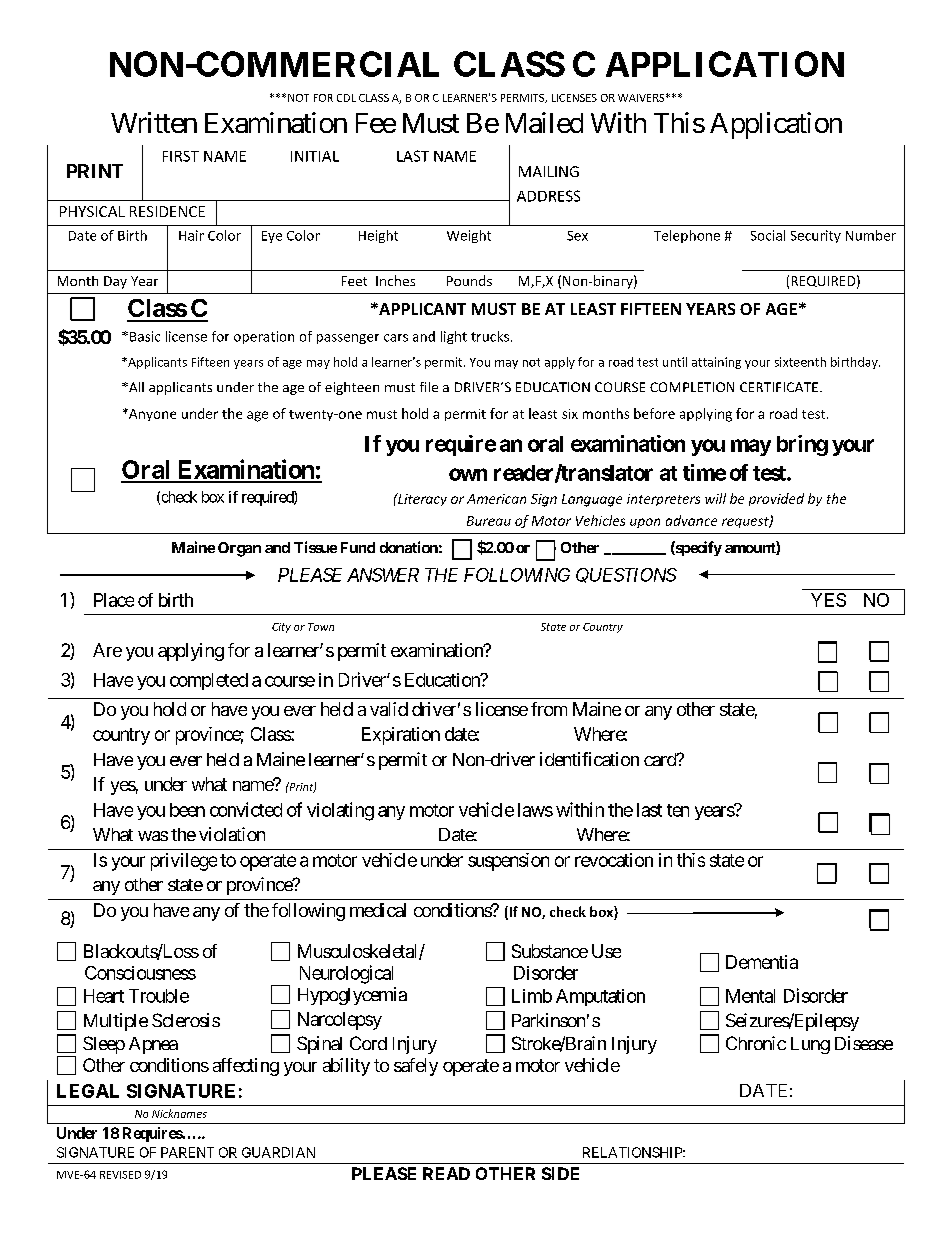 The width and height of the screenshot is (952, 1233). What do you see at coordinates (779, 387) in the screenshot?
I see `CERTIFICATE` at bounding box center [779, 387].
